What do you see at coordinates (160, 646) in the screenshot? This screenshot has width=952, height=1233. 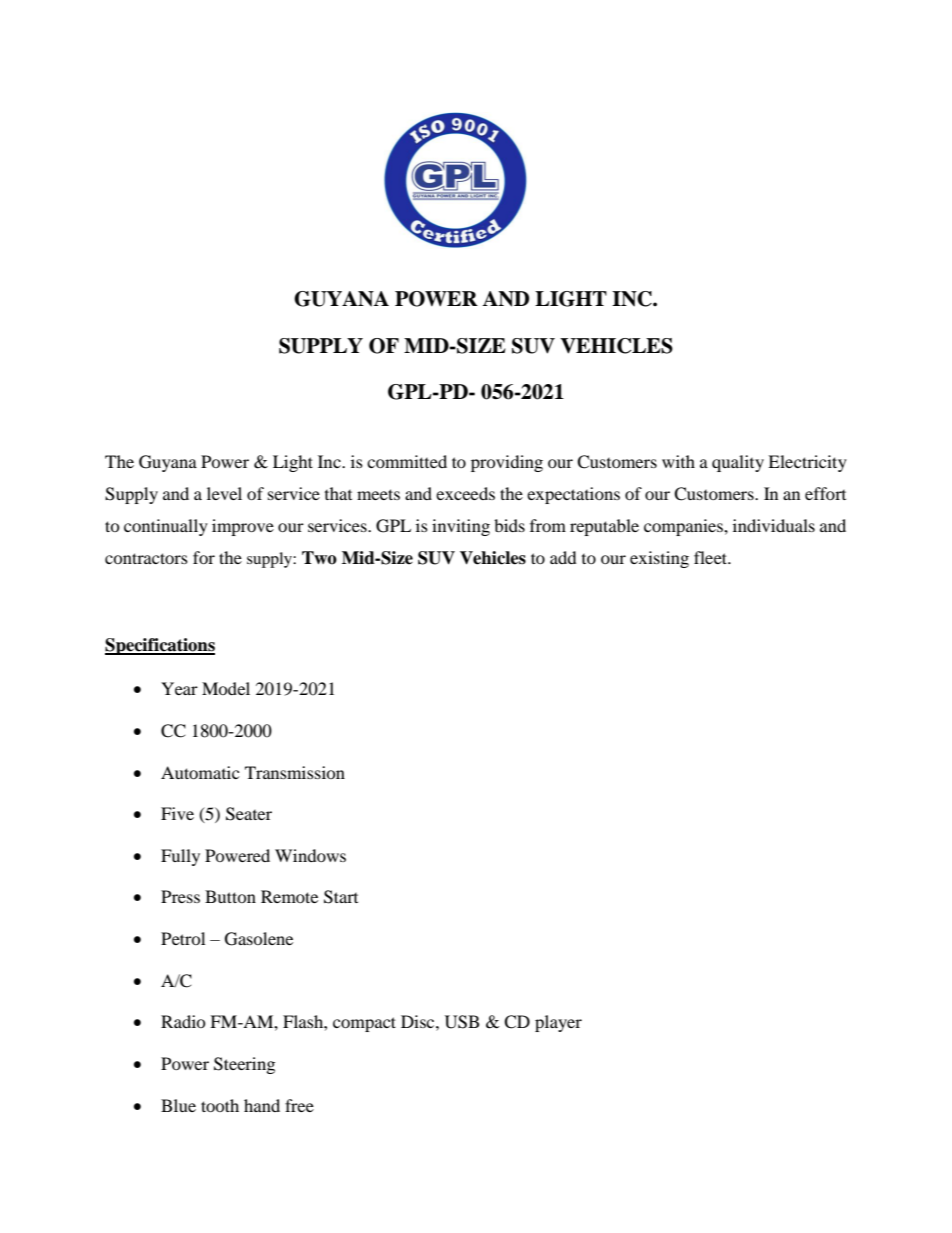 I see `Specifications` at bounding box center [160, 646].
